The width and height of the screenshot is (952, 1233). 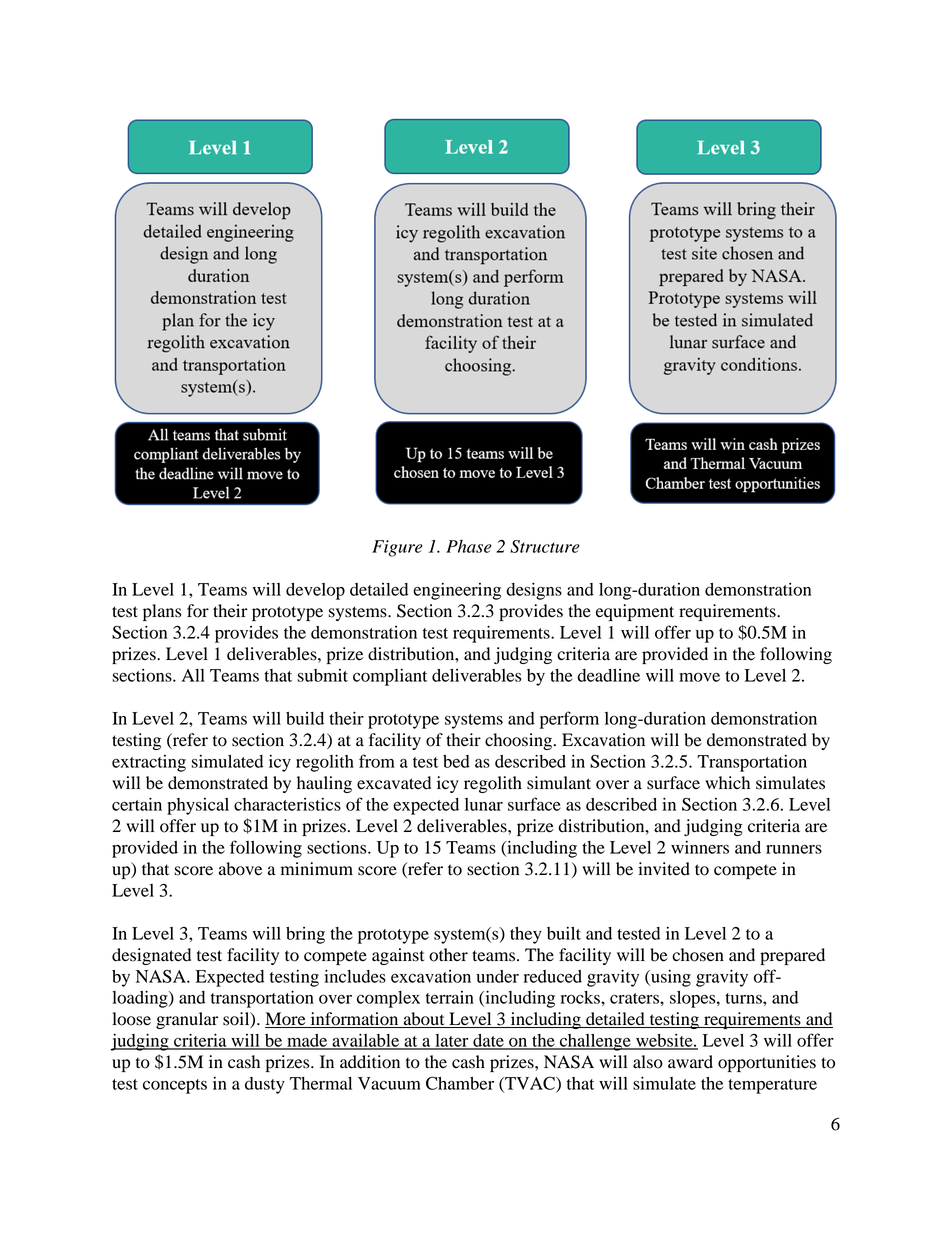 I want to click on concepts, so click(x=175, y=1086).
